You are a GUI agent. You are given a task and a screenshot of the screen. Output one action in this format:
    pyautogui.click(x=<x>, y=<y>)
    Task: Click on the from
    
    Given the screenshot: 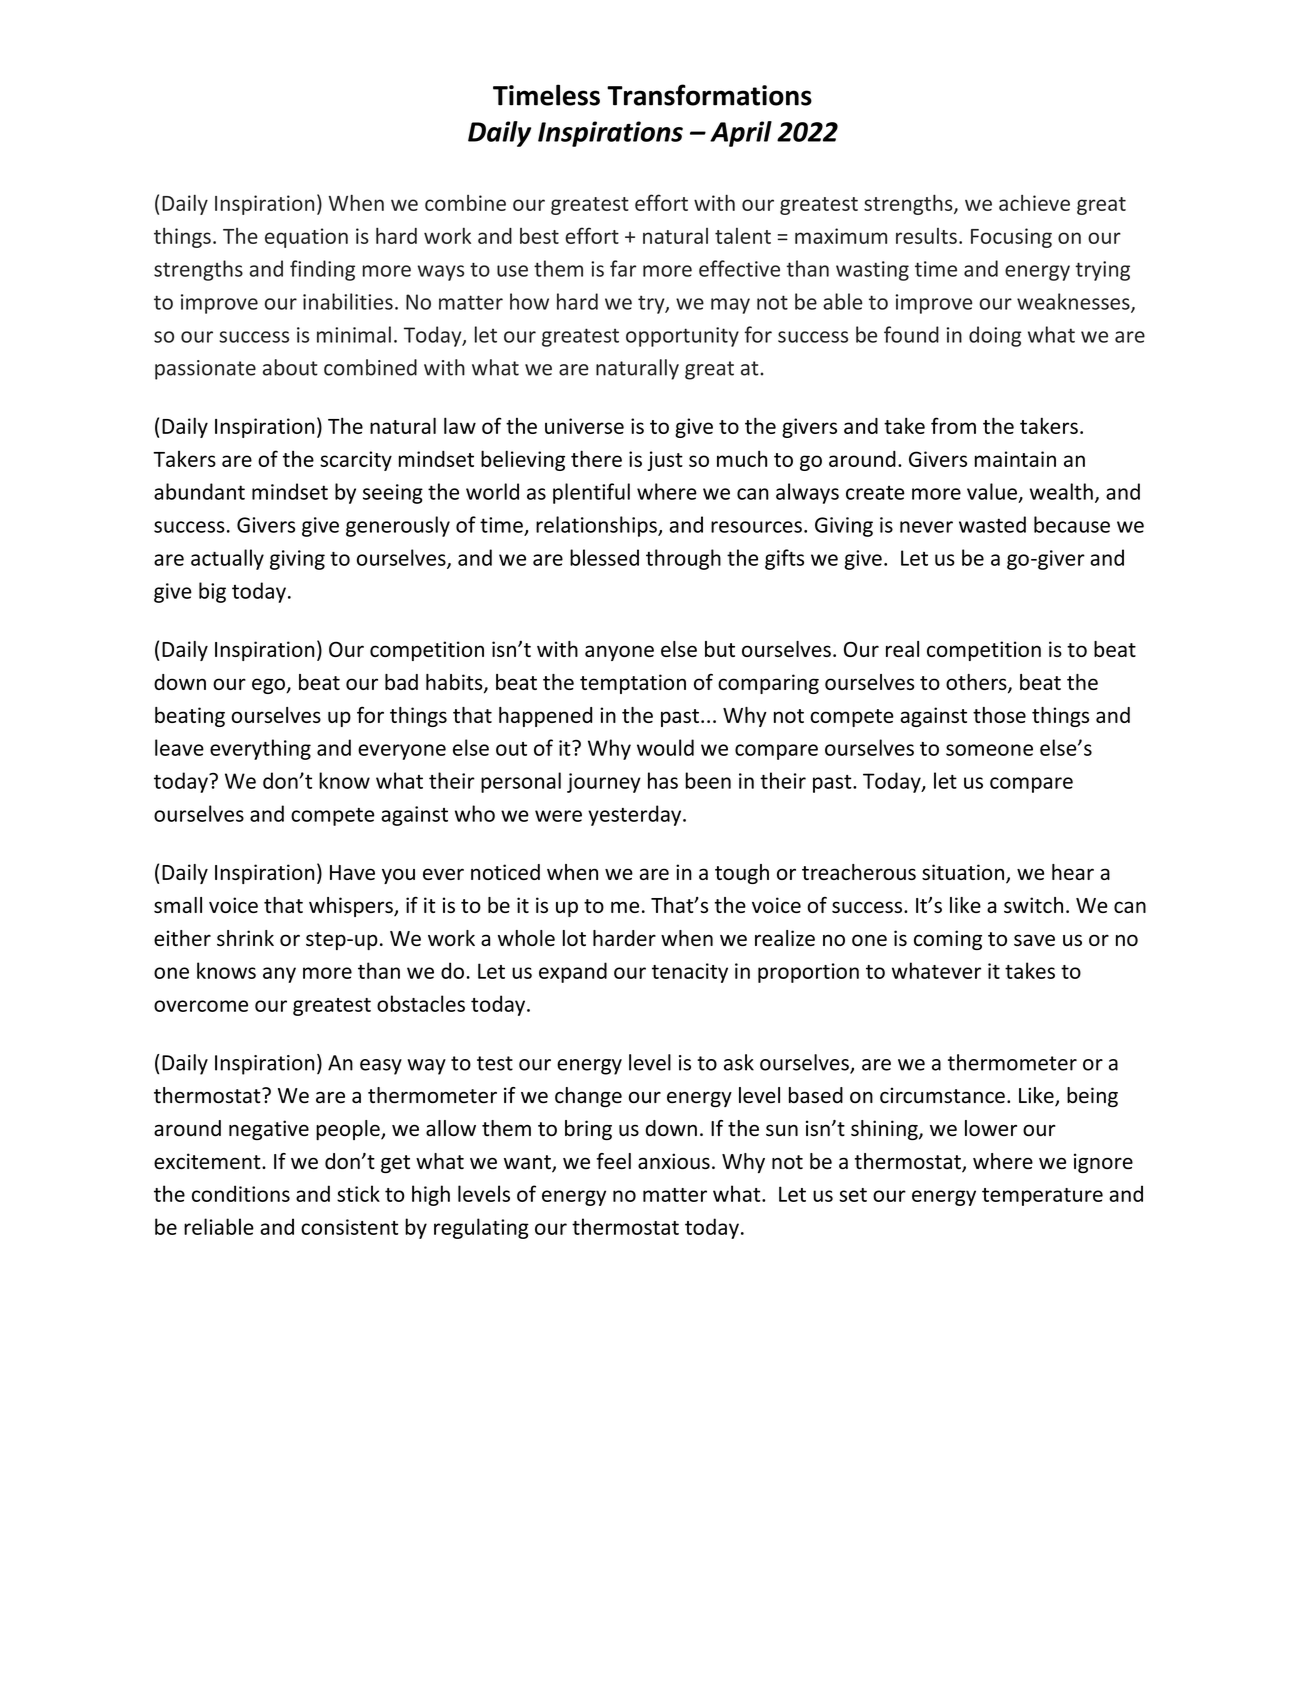 What is the action you would take?
    pyautogui.click(x=953, y=425)
